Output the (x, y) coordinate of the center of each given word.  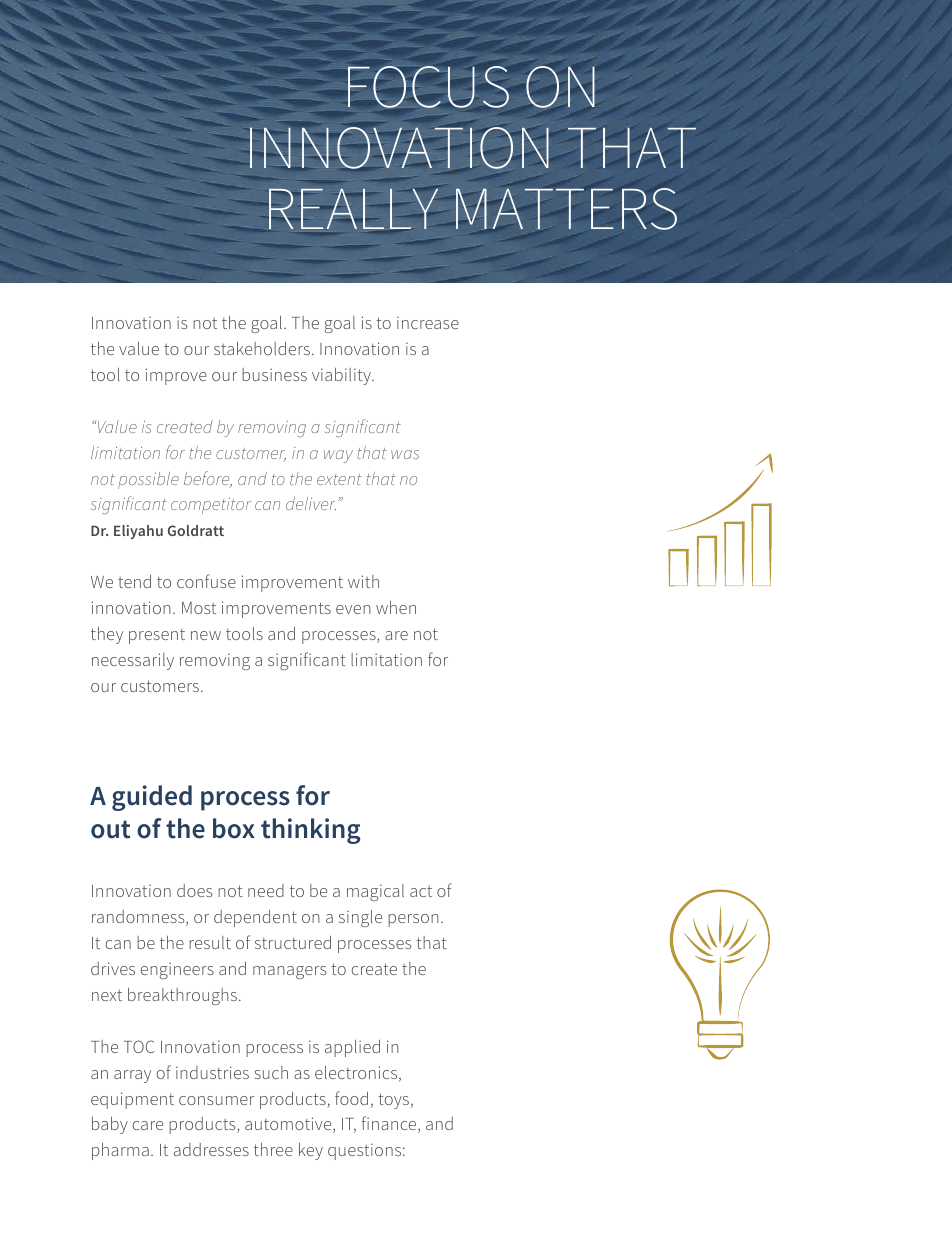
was (405, 454)
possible (148, 480)
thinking (310, 831)
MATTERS (566, 209)
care (148, 1125)
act (421, 891)
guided (152, 798)
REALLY (353, 210)
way (338, 456)
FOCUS (428, 87)
